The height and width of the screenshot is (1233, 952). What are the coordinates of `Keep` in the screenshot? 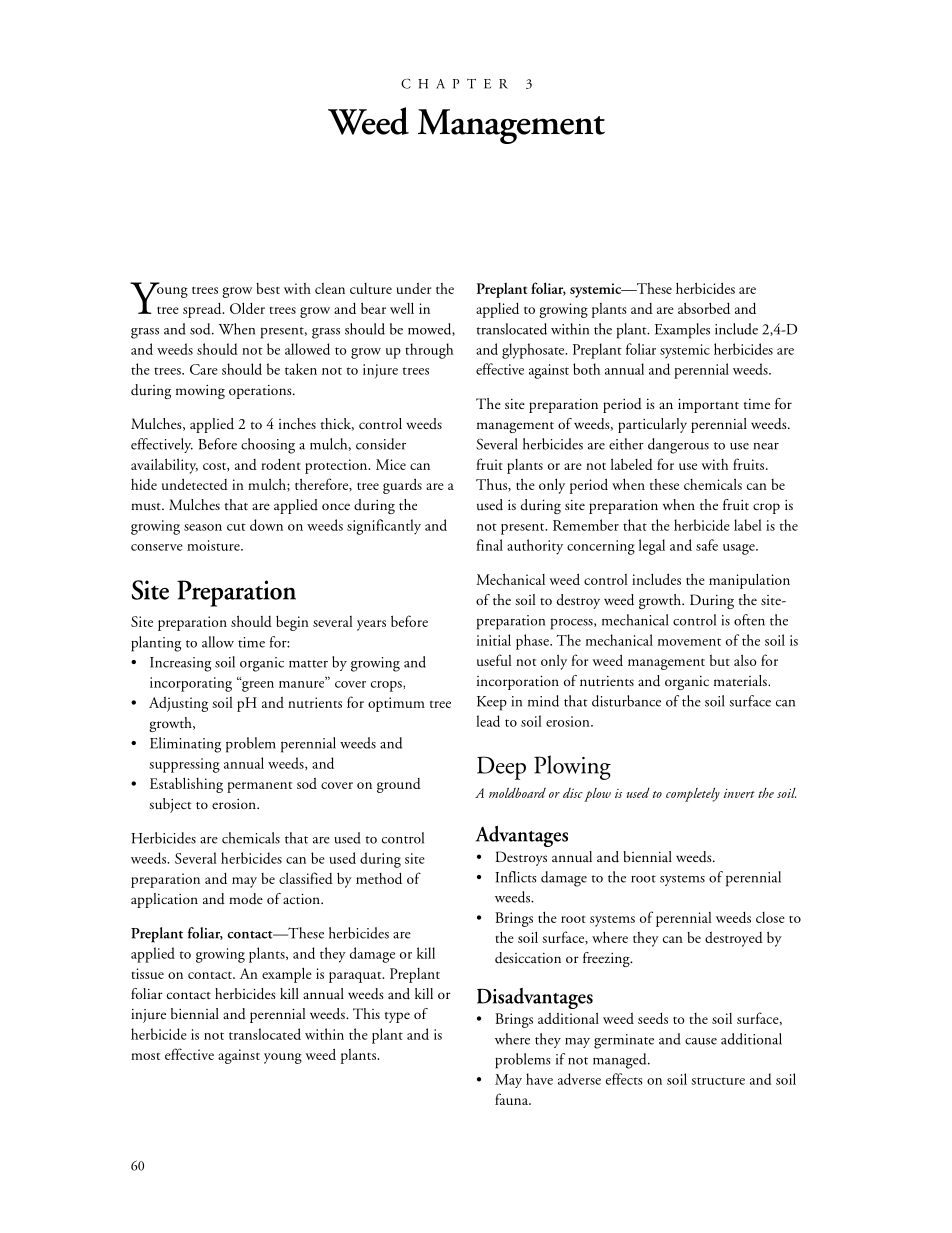 It's located at (492, 703).
